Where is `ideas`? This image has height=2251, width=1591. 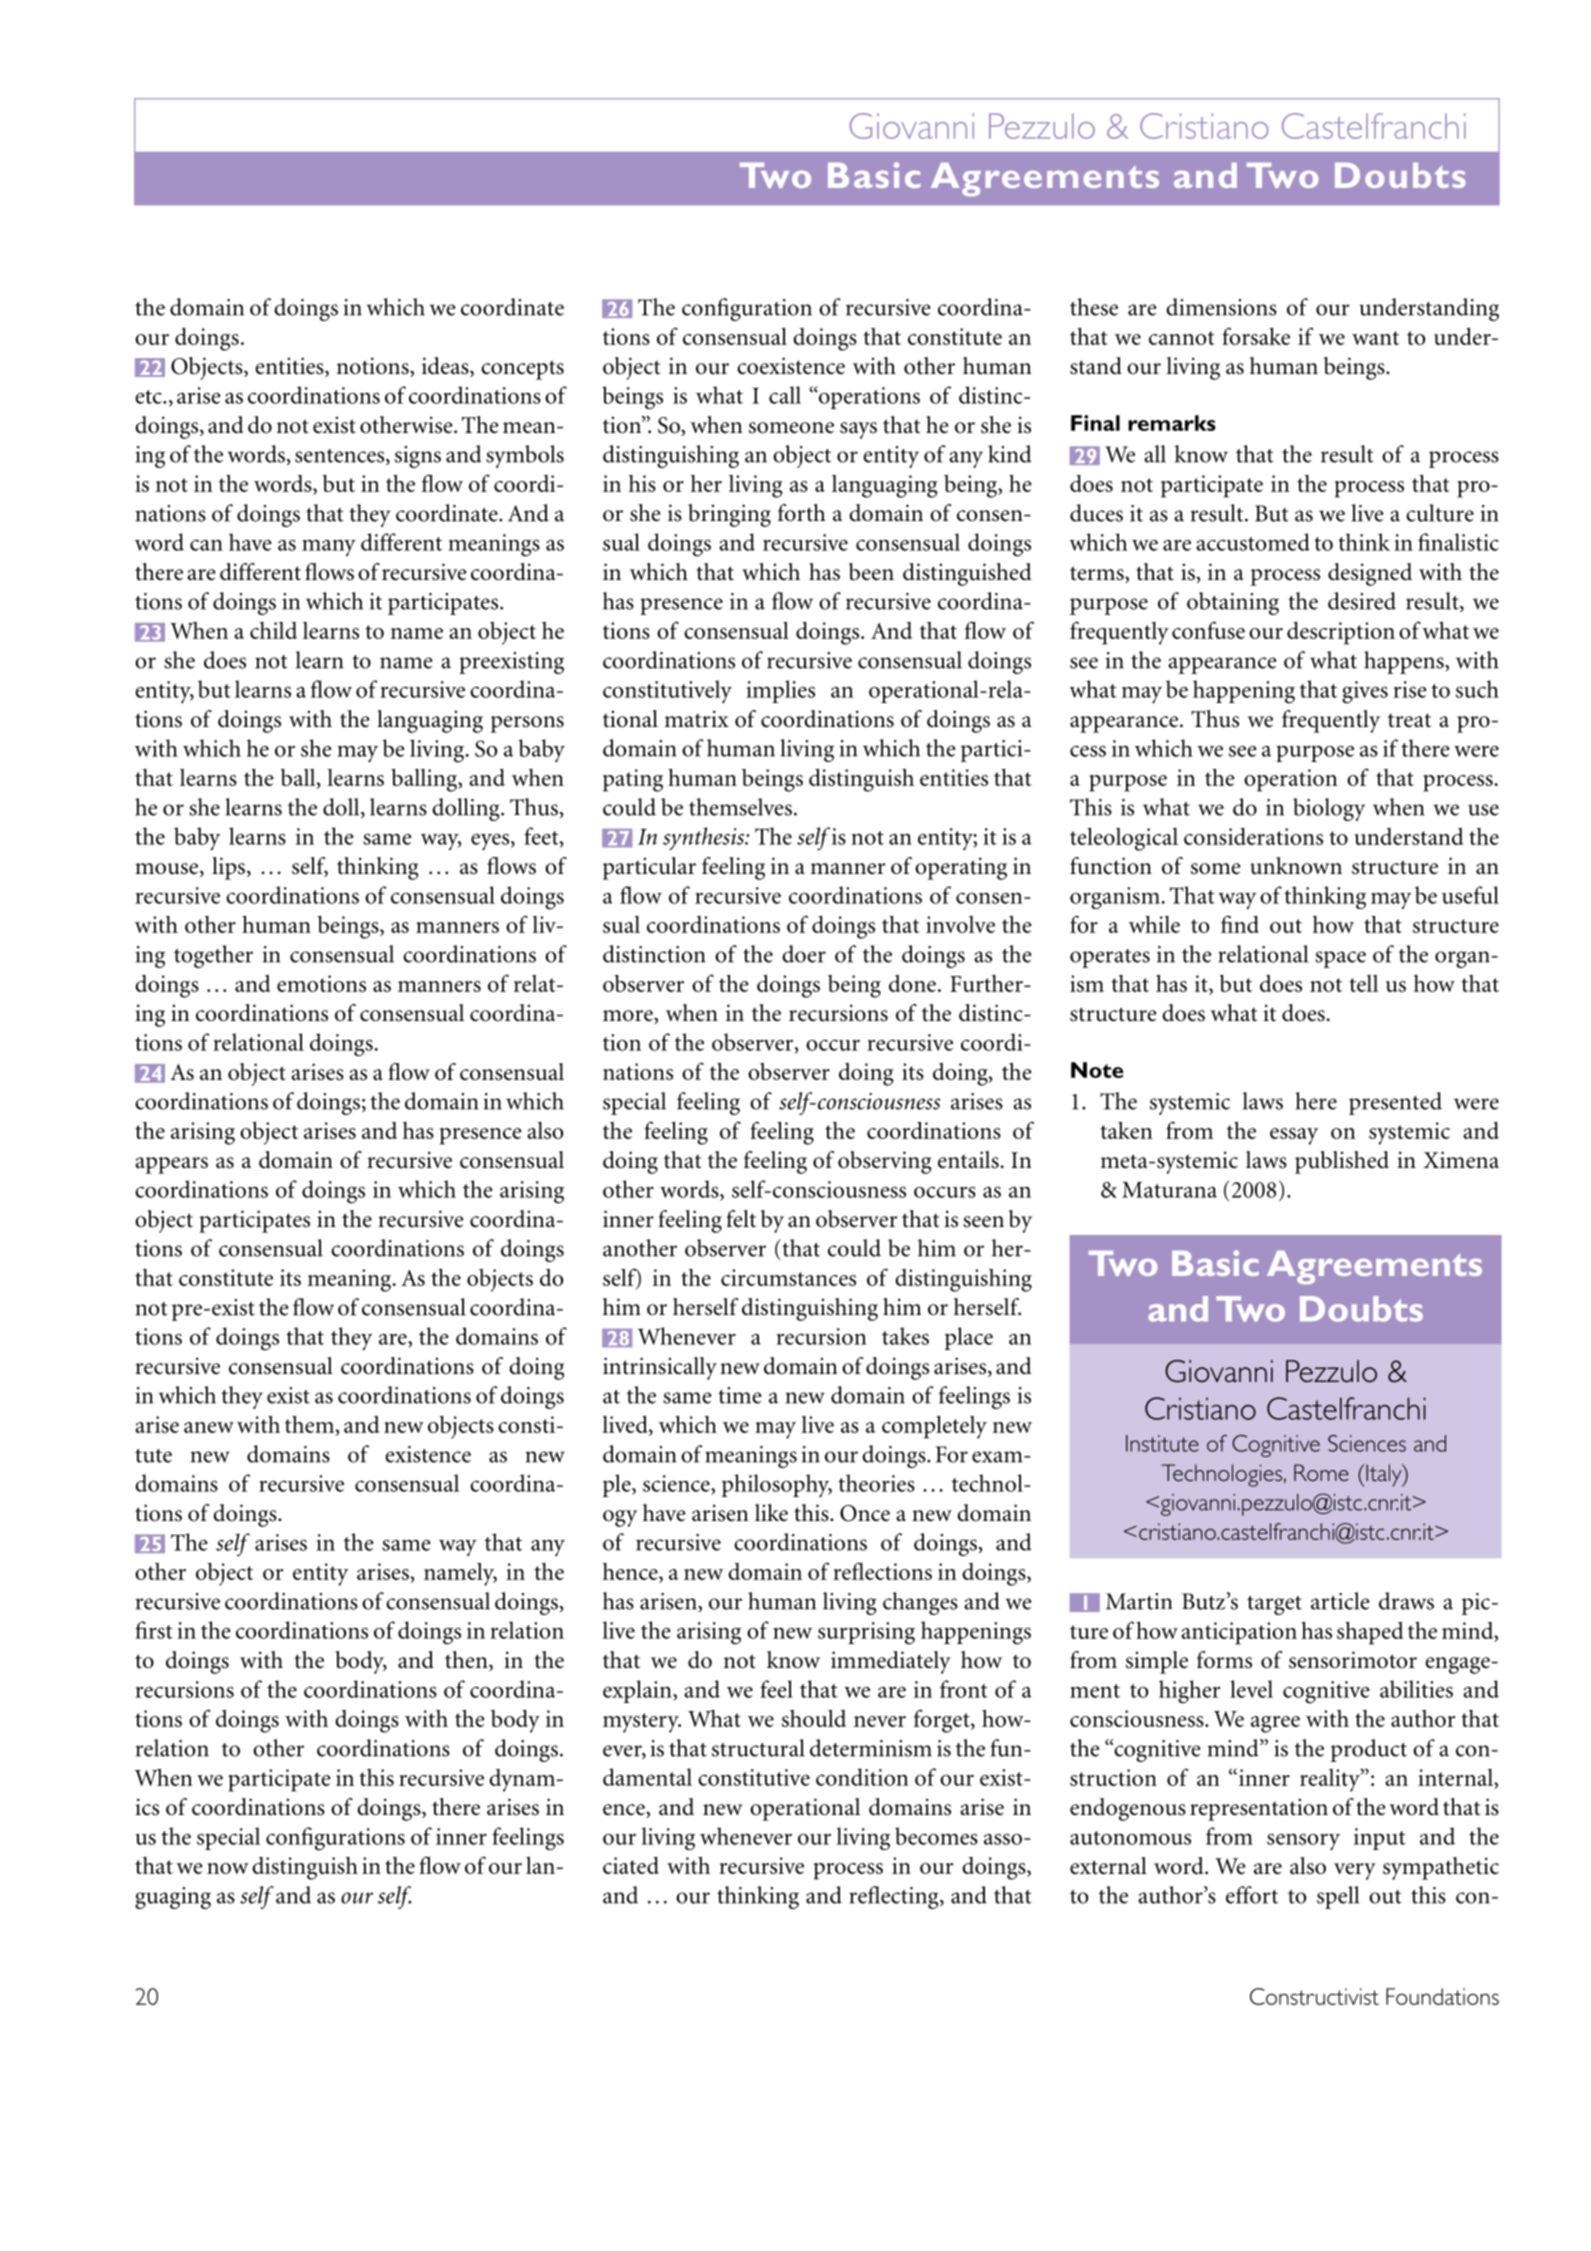
ideas is located at coordinates (446, 367).
